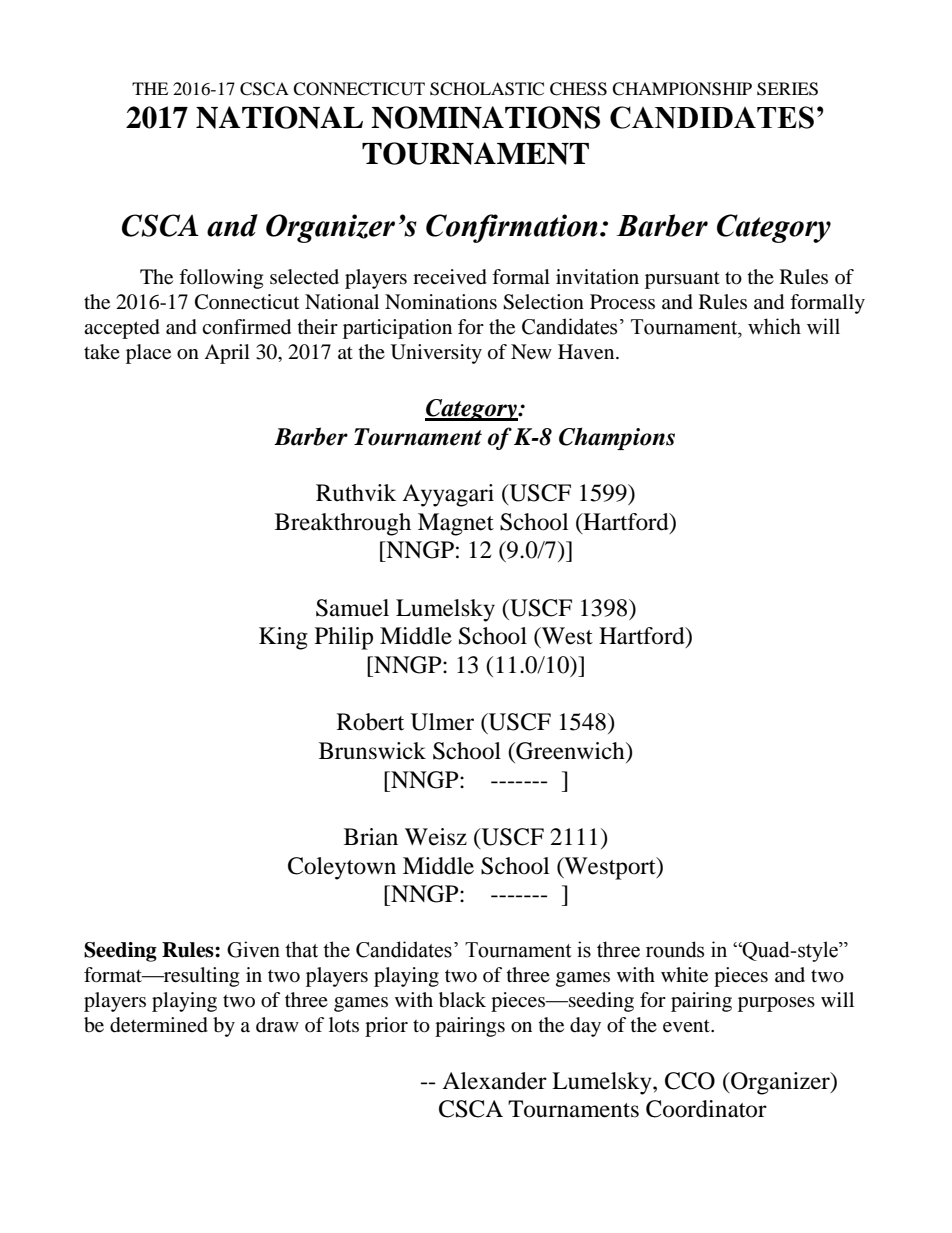  I want to click on rounds, so click(675, 949).
